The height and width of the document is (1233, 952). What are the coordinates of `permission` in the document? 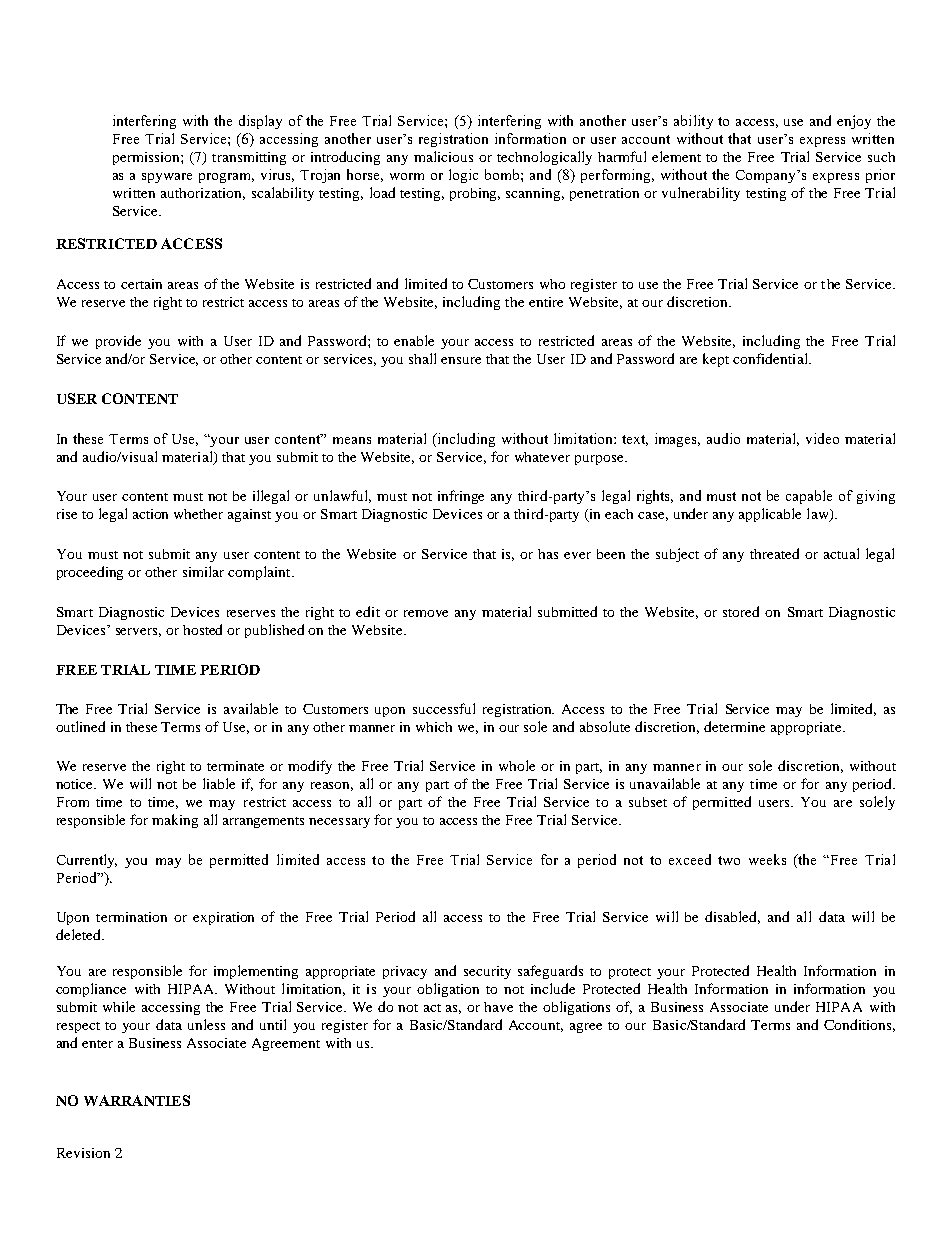 It's located at (147, 158).
